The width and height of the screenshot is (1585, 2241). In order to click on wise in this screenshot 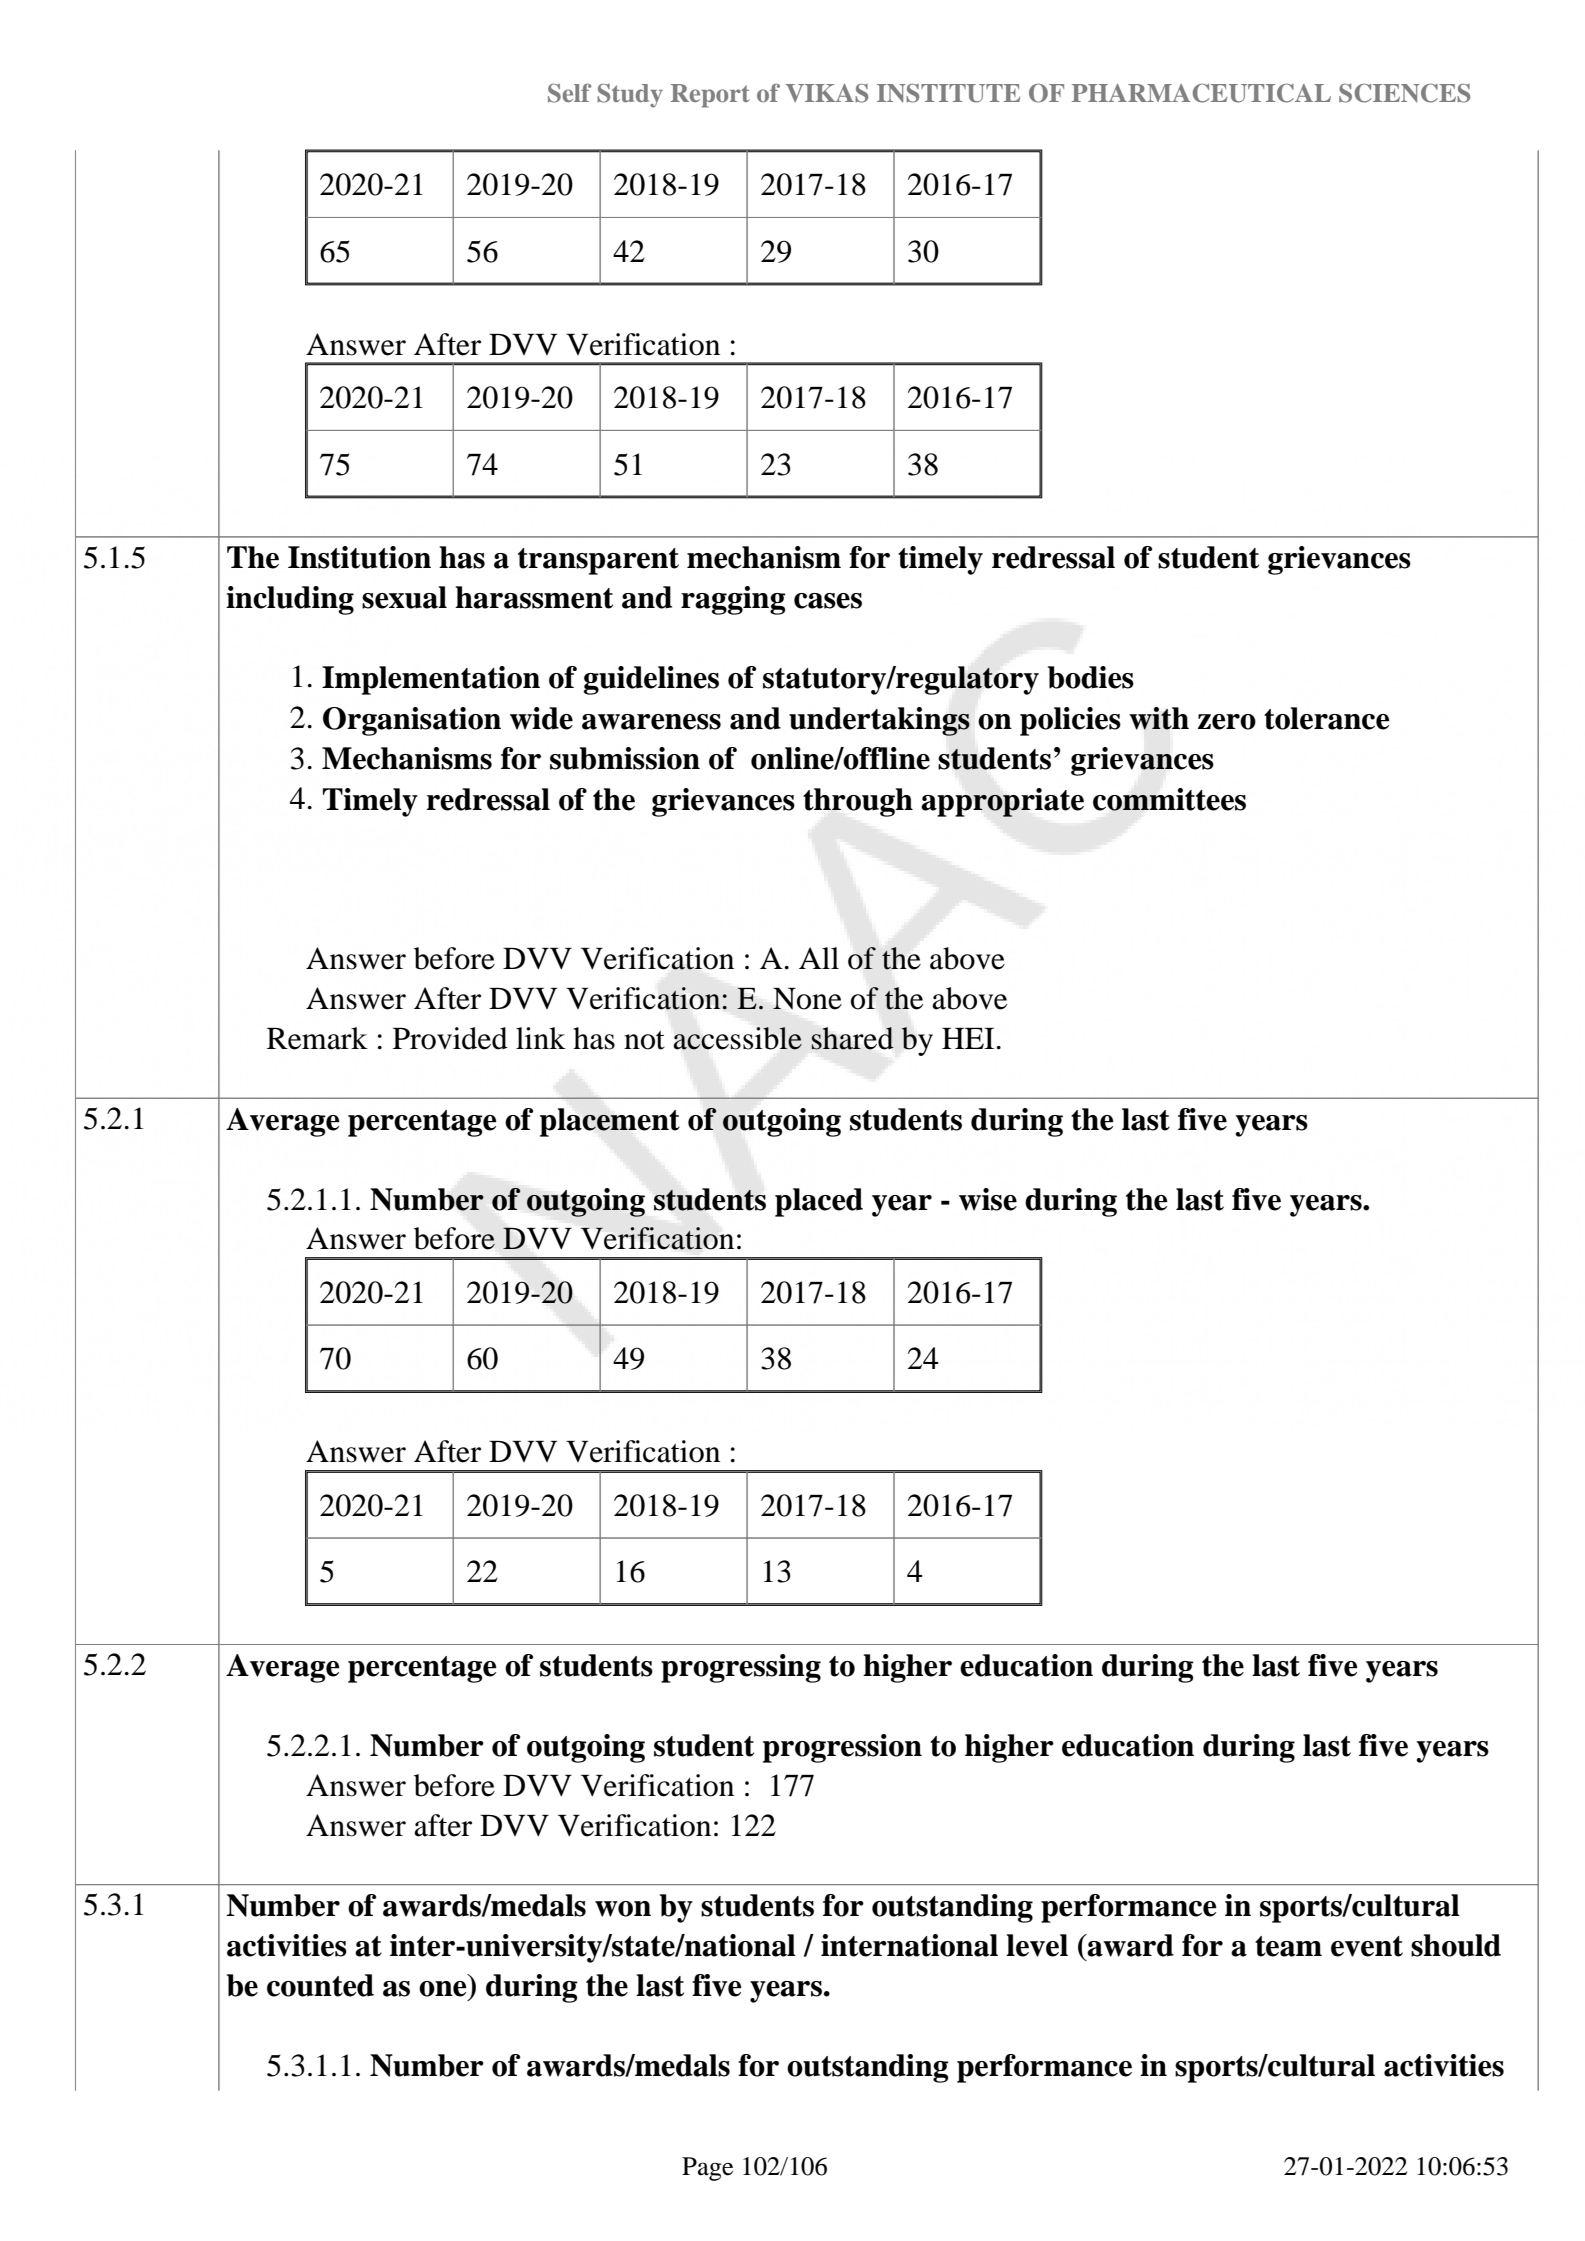, I will do `click(988, 1199)`.
